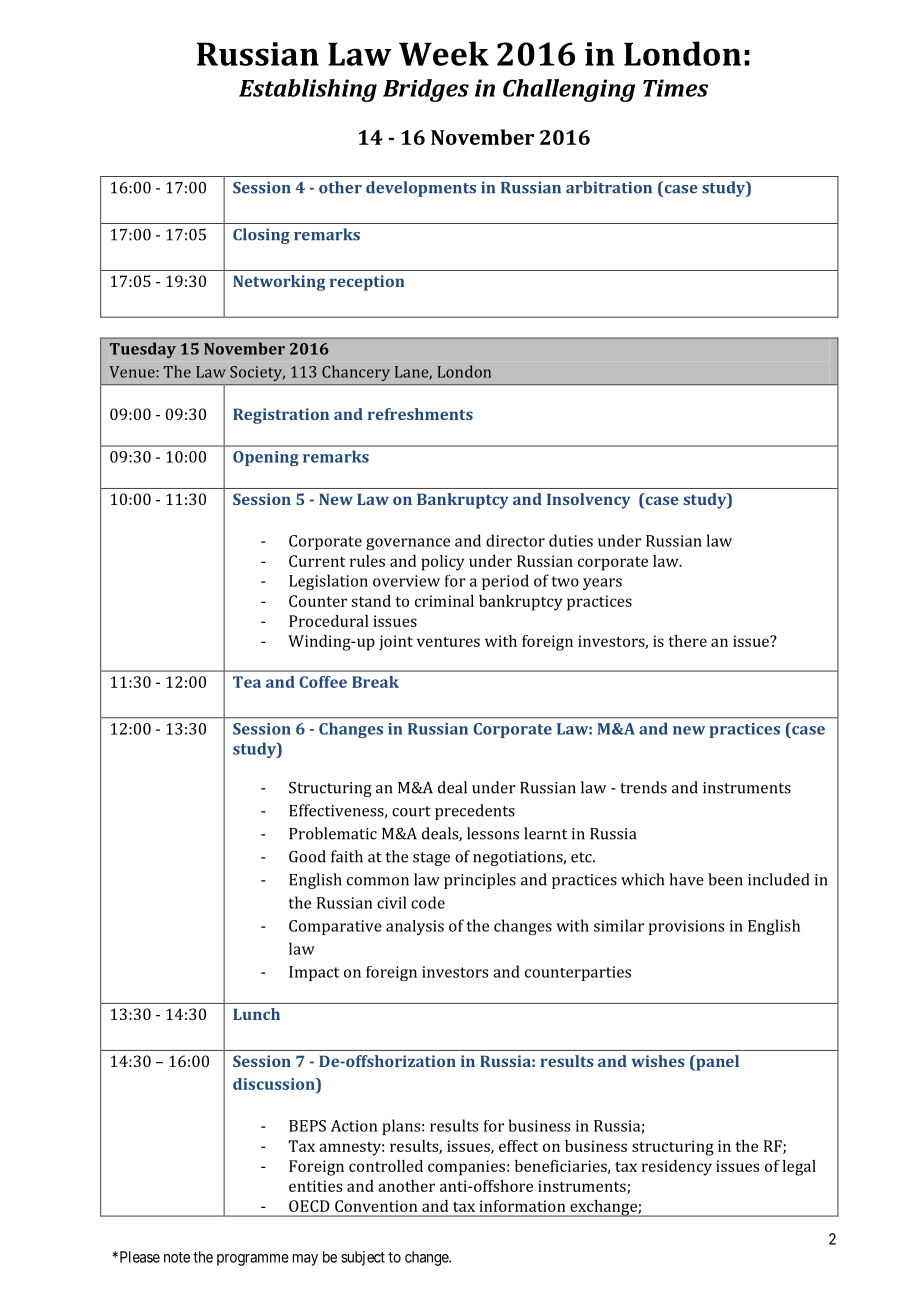 The width and height of the document is (924, 1308). Describe the element at coordinates (475, 812) in the document. I see `precedents` at that location.
